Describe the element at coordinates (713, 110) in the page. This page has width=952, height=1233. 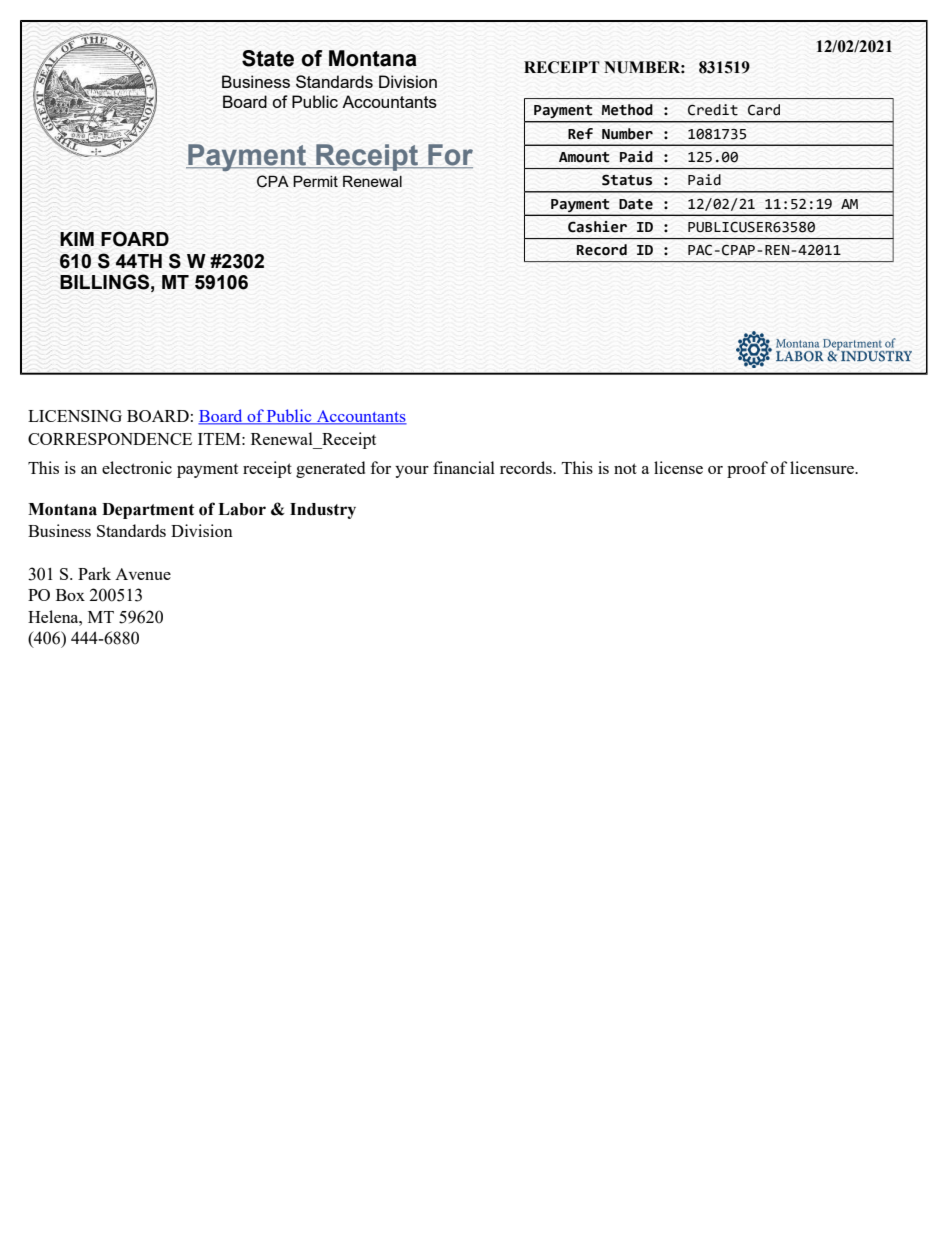
I see `Credit` at that location.
